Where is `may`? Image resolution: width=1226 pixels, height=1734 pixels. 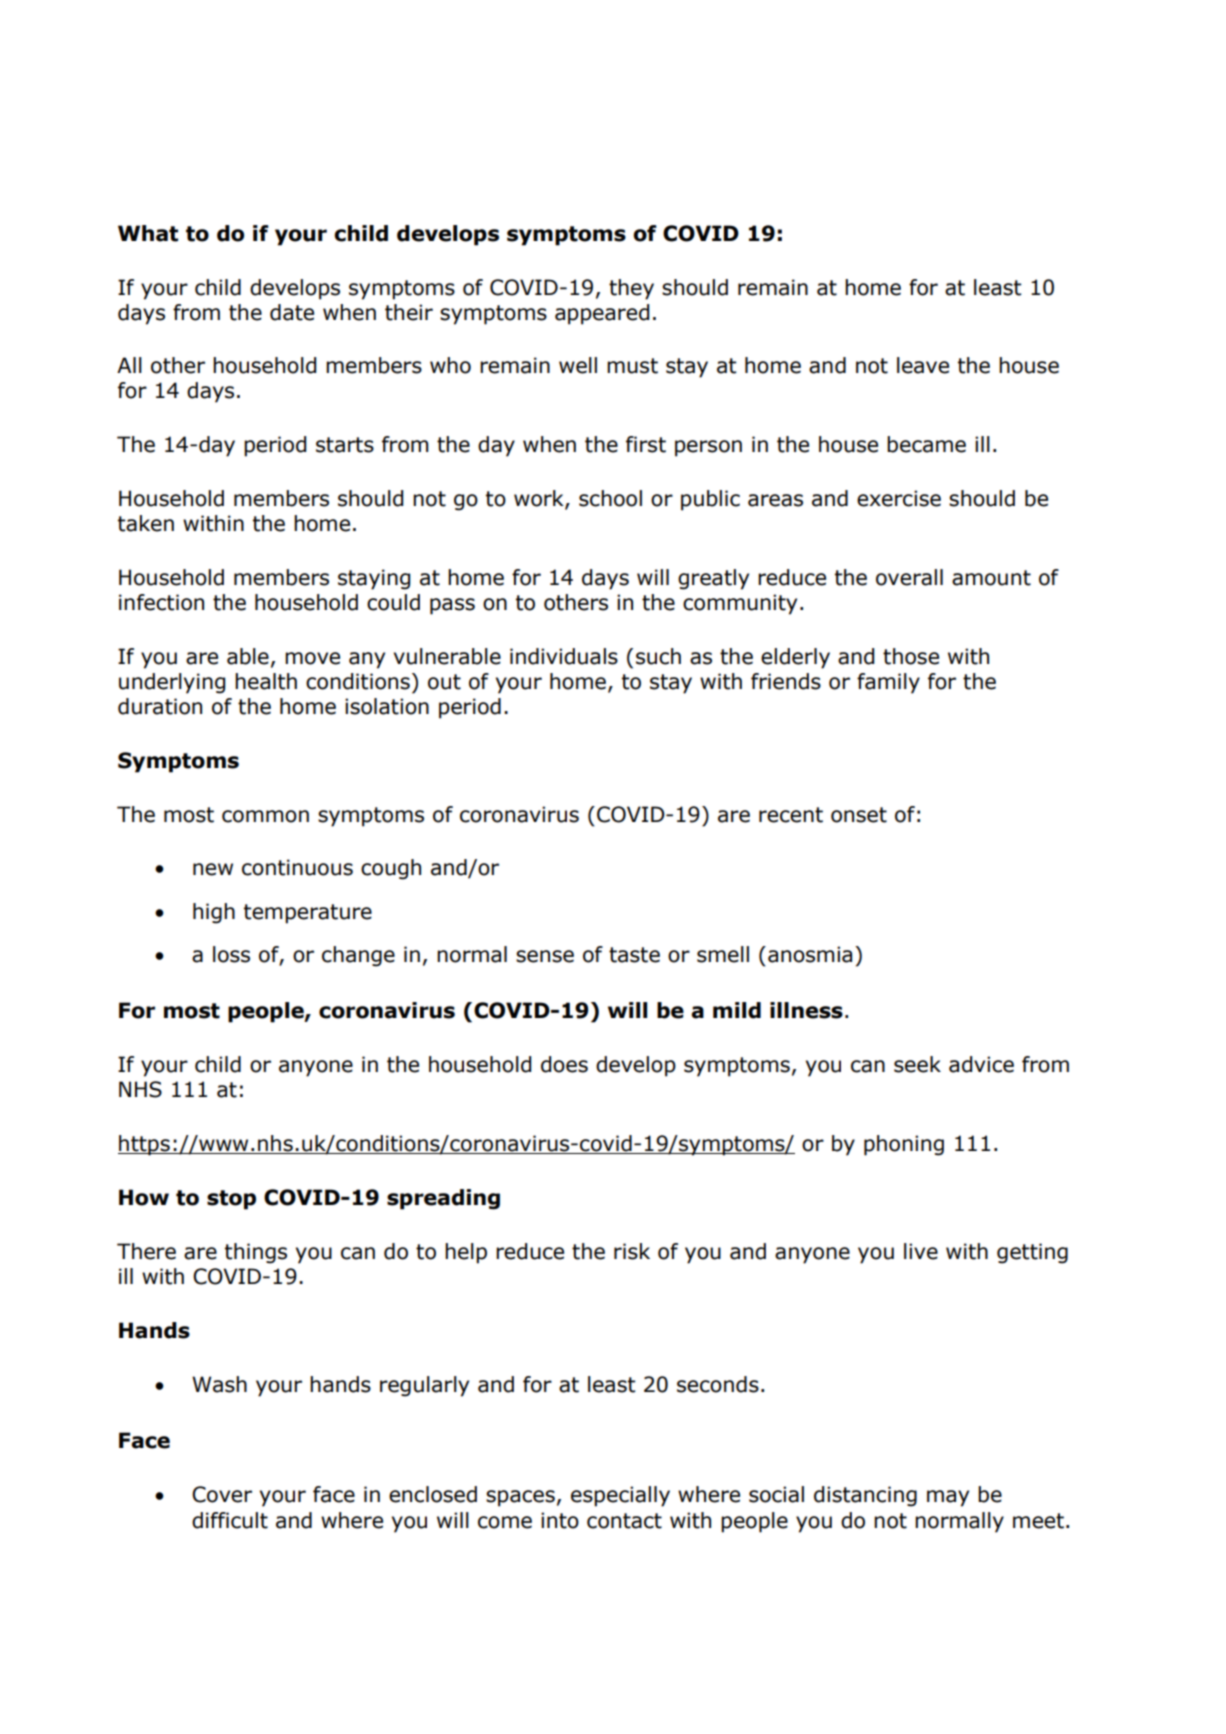
may is located at coordinates (948, 1498).
